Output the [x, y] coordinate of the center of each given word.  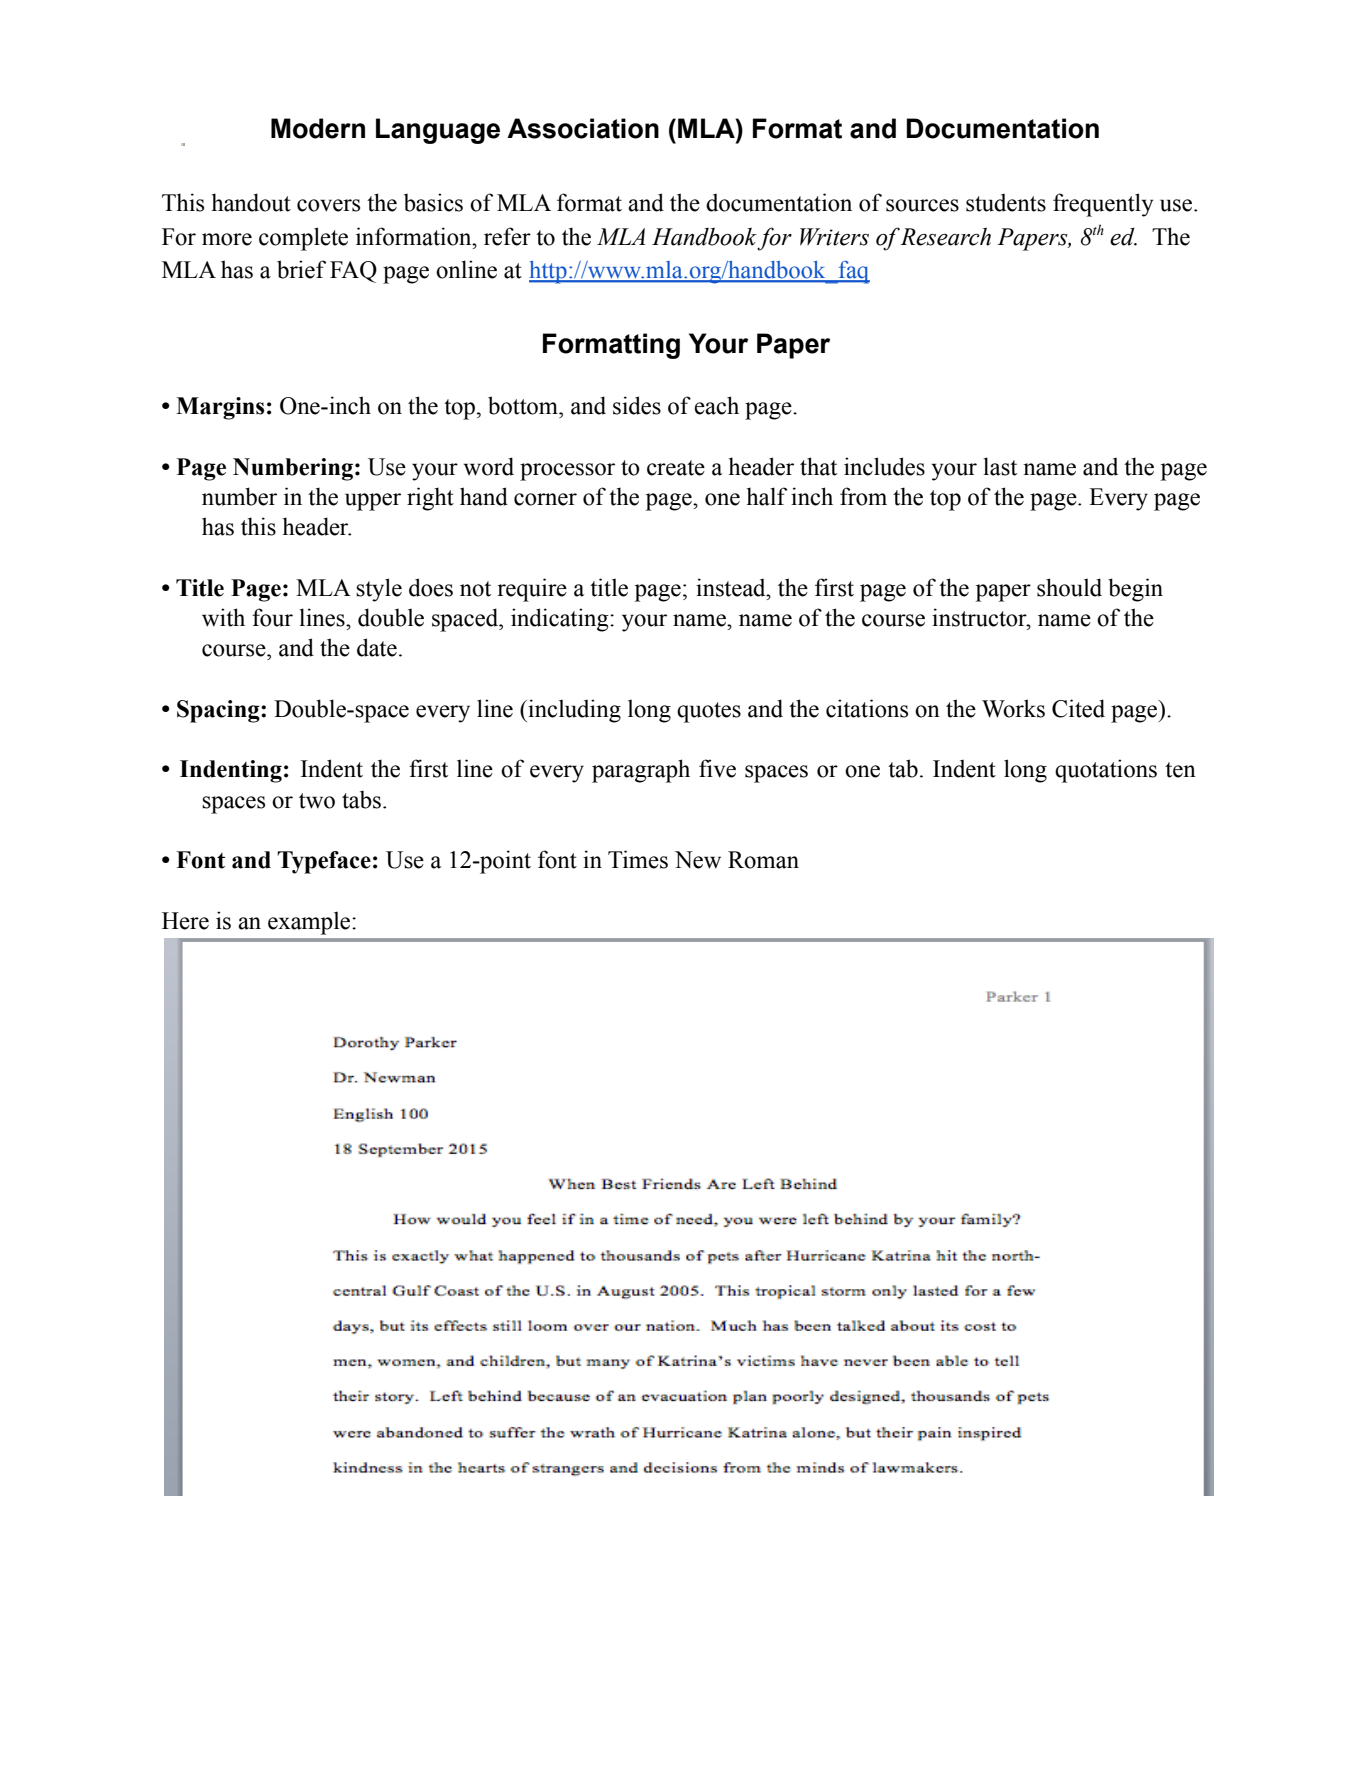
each [716, 405]
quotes [709, 712]
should [1069, 587]
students [1006, 202]
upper [373, 502]
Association [583, 128]
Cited [1078, 708]
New [698, 860]
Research [945, 236]
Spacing [219, 711]
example [310, 923]
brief [301, 269]
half [767, 496]
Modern [318, 128]
